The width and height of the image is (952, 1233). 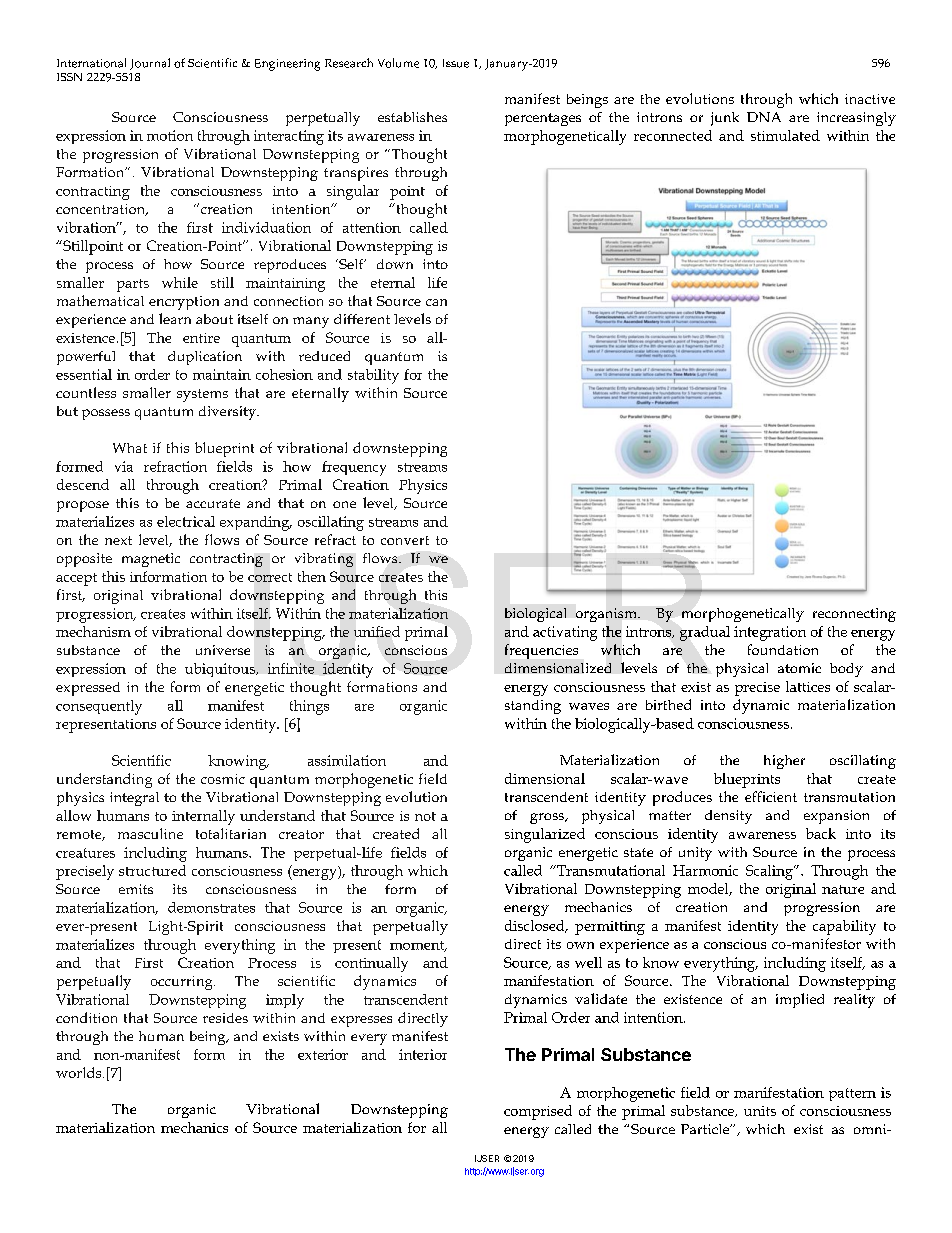 What do you see at coordinates (225, 1018) in the image?
I see `resides` at bounding box center [225, 1018].
